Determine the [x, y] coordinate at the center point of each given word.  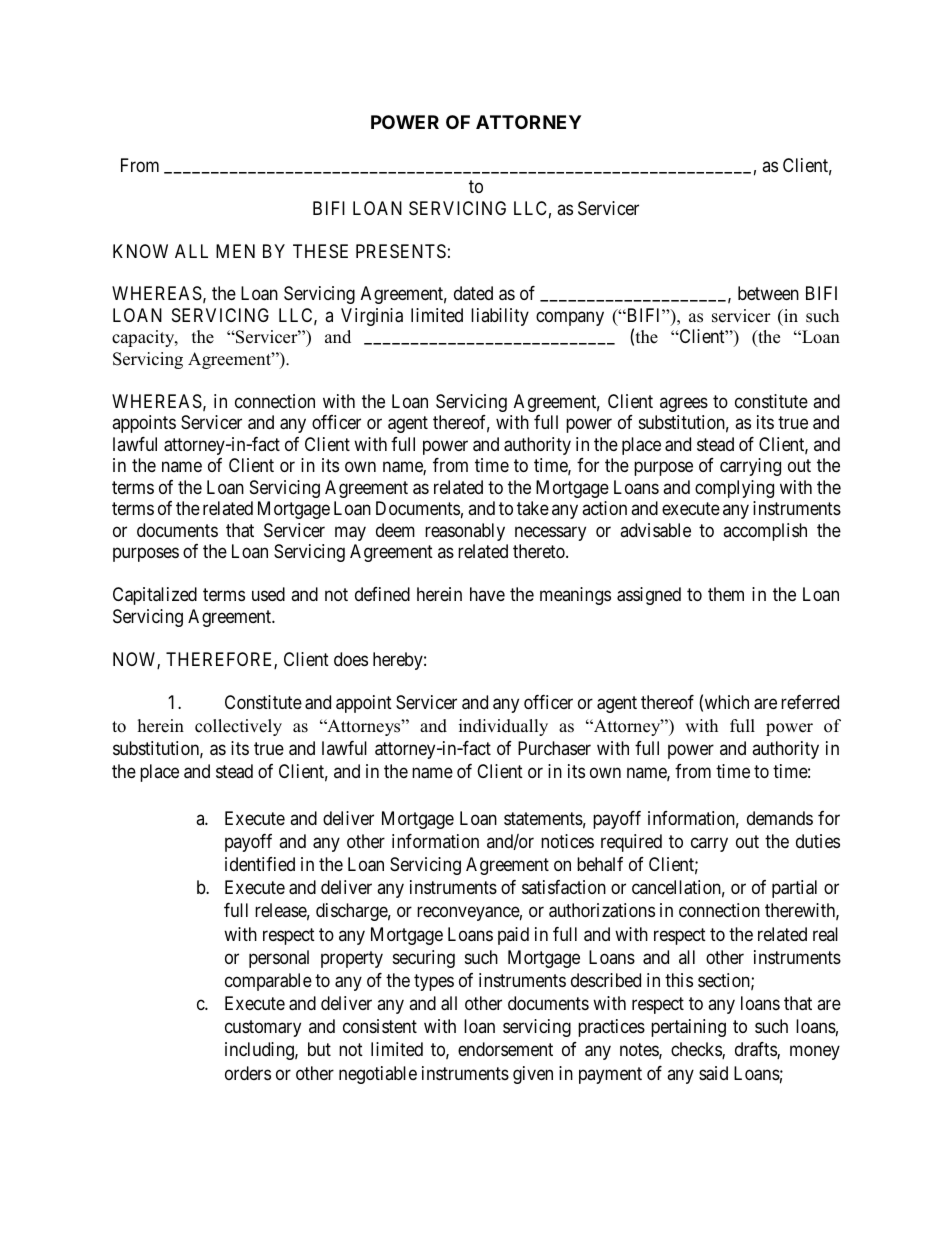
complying [734, 489]
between [768, 293]
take [533, 508]
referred [810, 702]
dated [473, 293]
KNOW [140, 251]
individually [503, 727]
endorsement [505, 1049]
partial [794, 889]
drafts [756, 1050]
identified [260, 864]
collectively [238, 727]
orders [248, 1073]
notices [567, 841]
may [350, 533]
